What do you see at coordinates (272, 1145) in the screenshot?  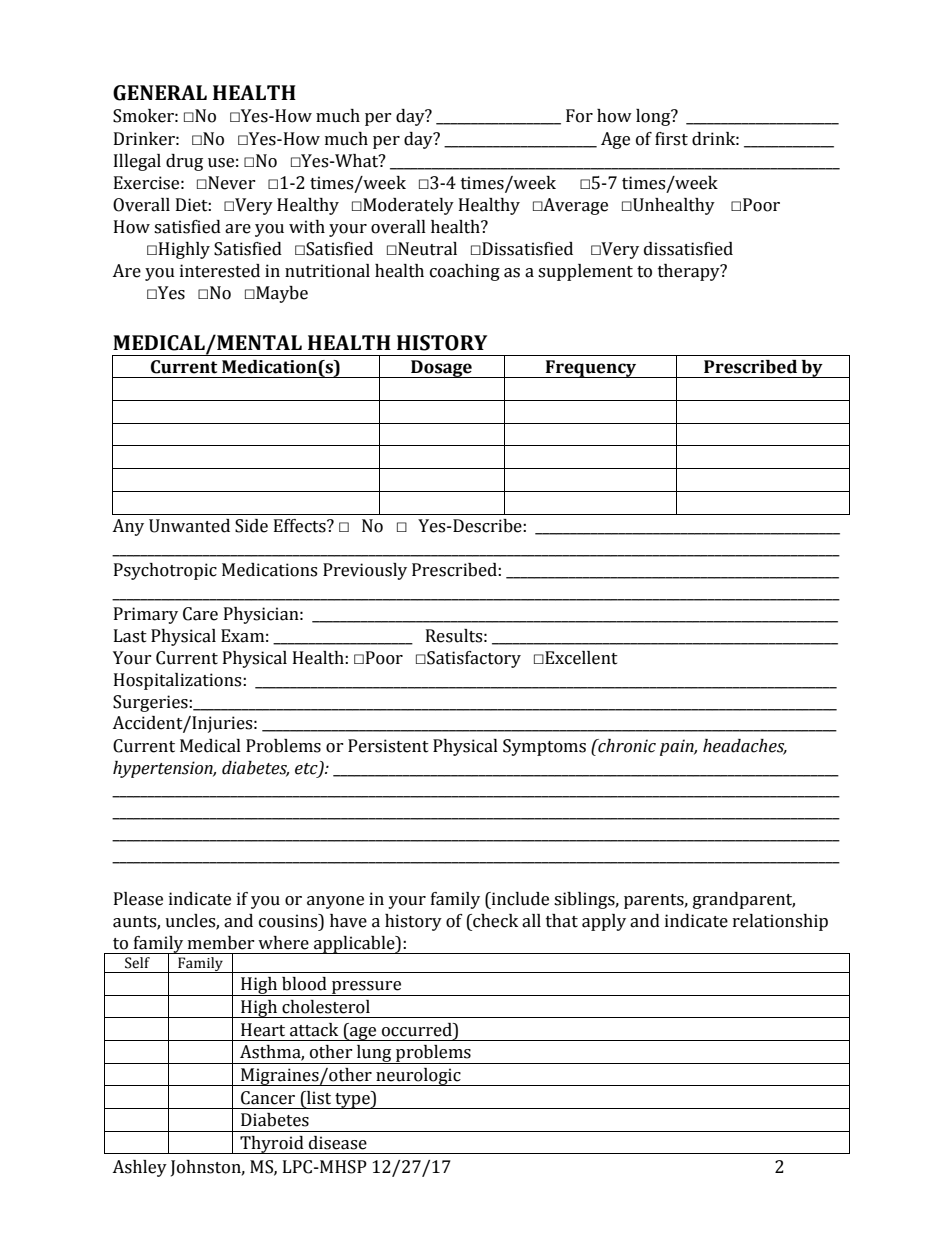 I see `Thyroid` at bounding box center [272, 1145].
